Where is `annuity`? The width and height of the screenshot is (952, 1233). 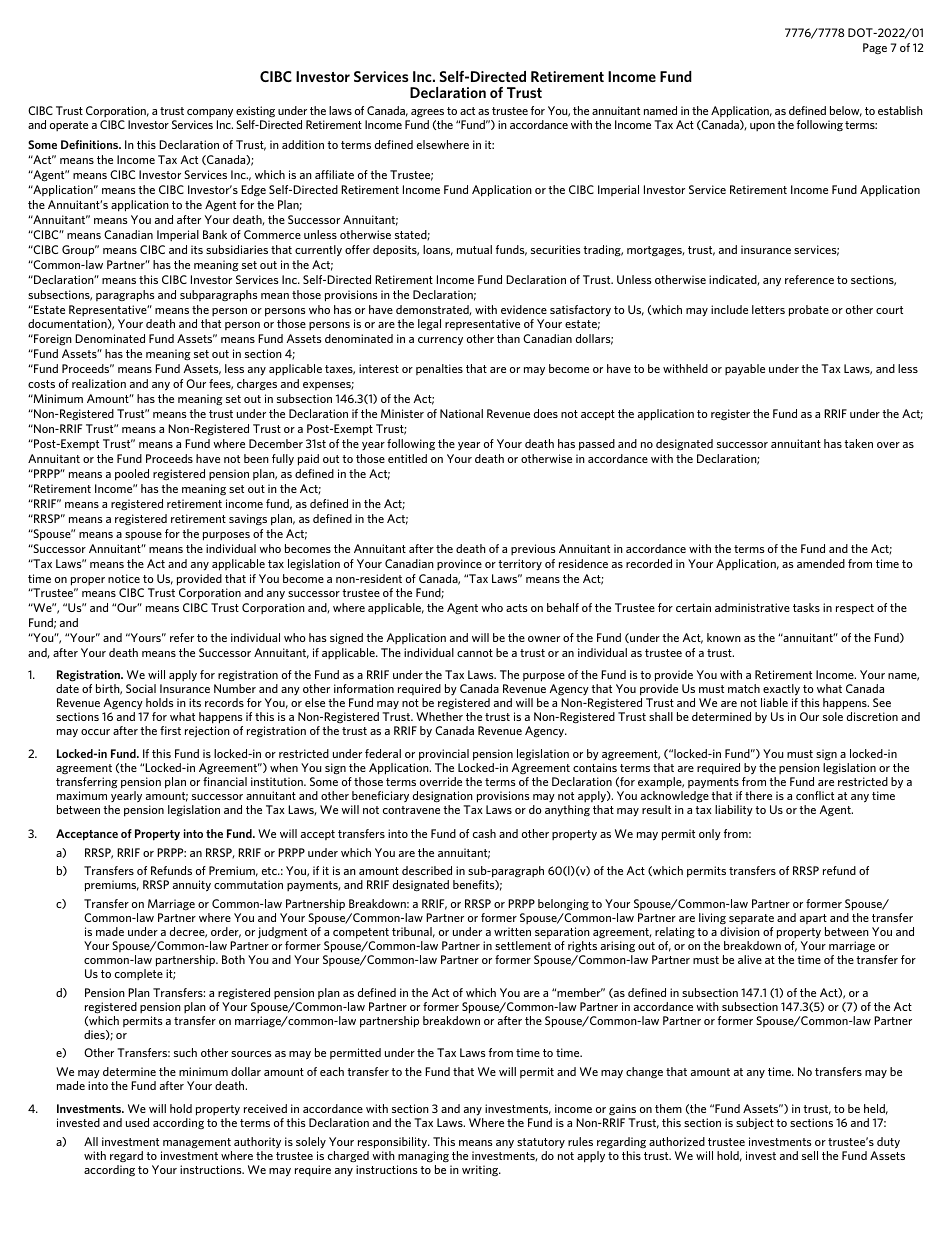
annuity is located at coordinates (192, 886).
